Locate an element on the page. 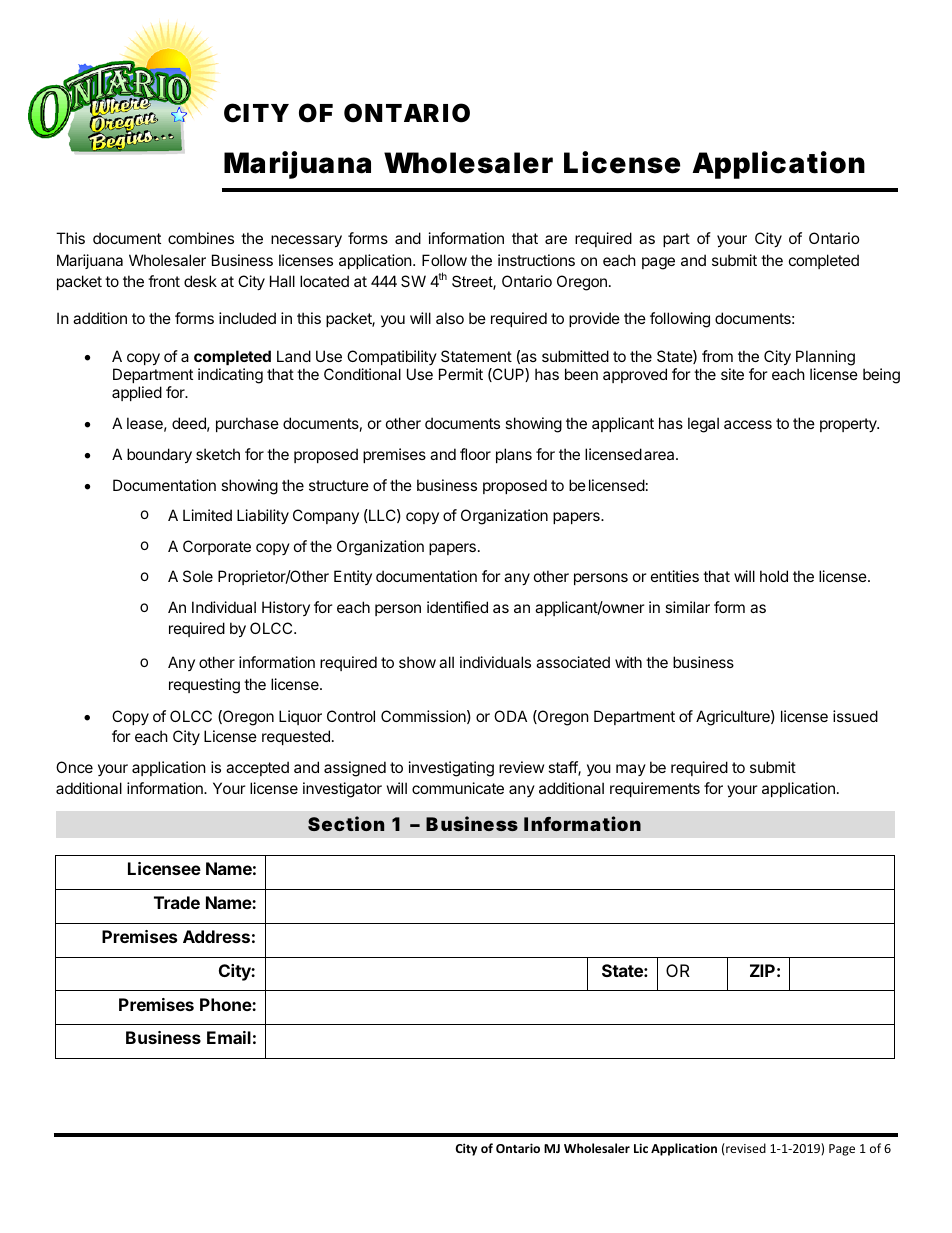 The height and width of the page is (1233, 952). instructions is located at coordinates (536, 260).
